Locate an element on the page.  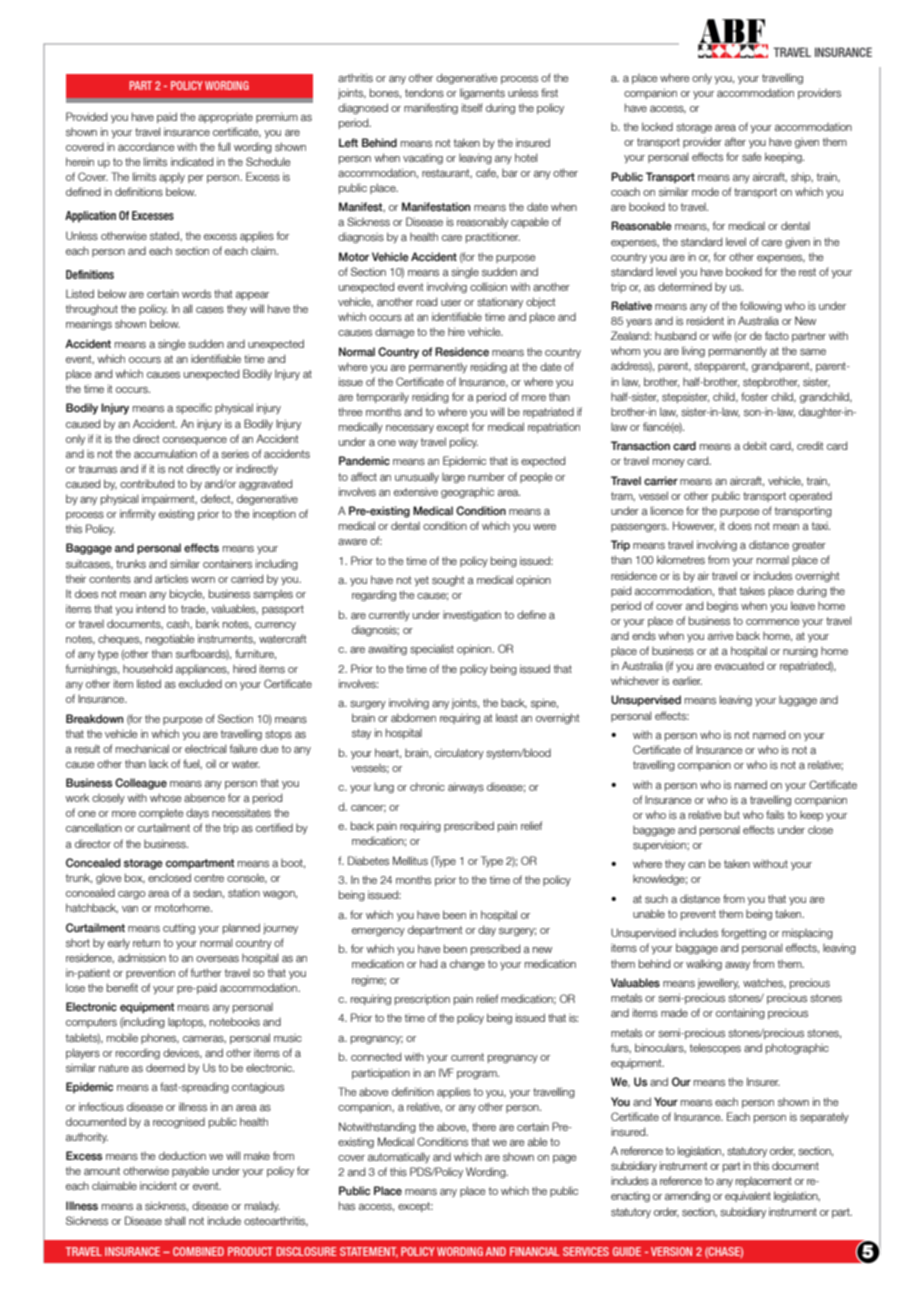
forgetting is located at coordinates (743, 933).
